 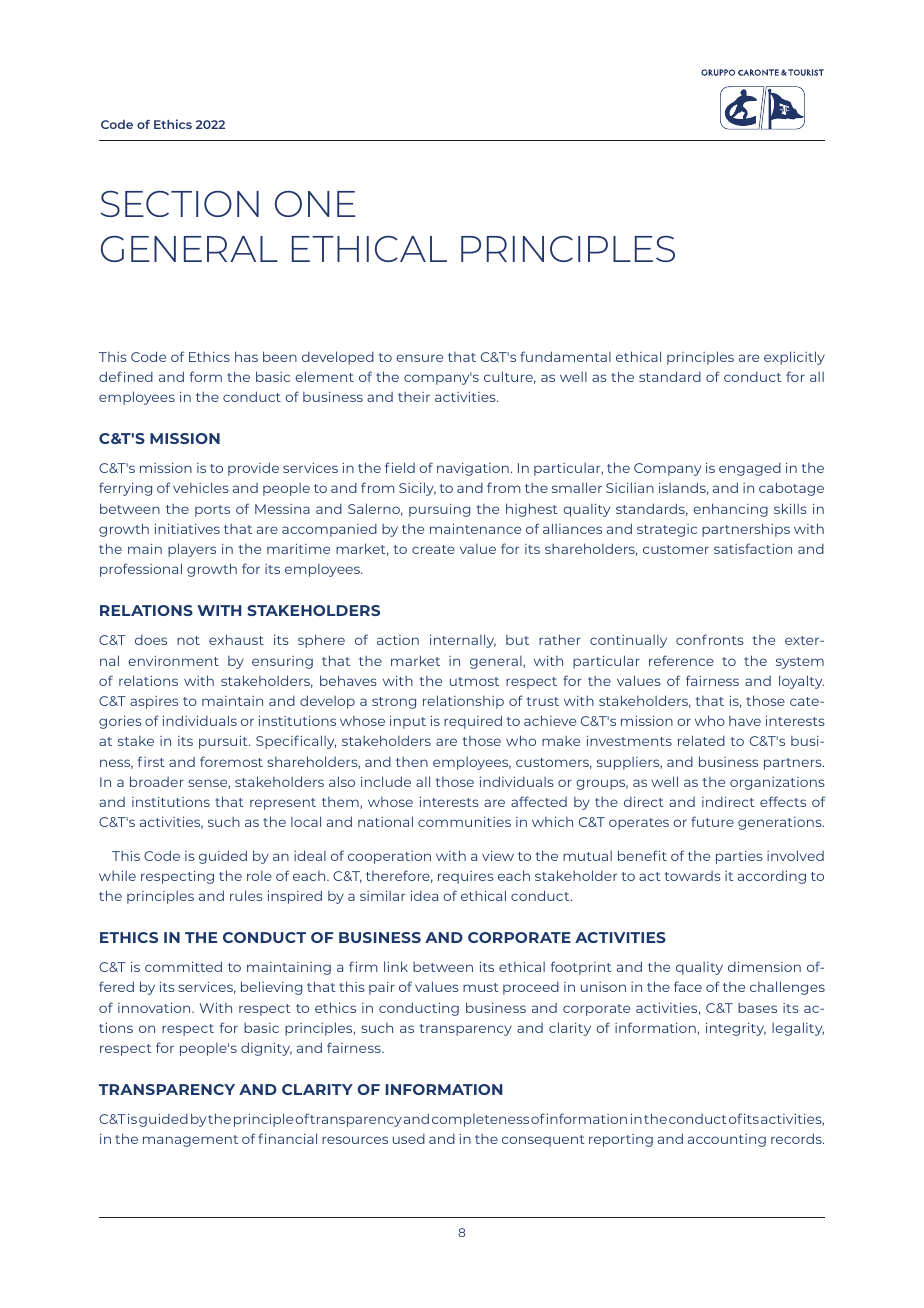 I want to click on used, so click(x=409, y=1139).
